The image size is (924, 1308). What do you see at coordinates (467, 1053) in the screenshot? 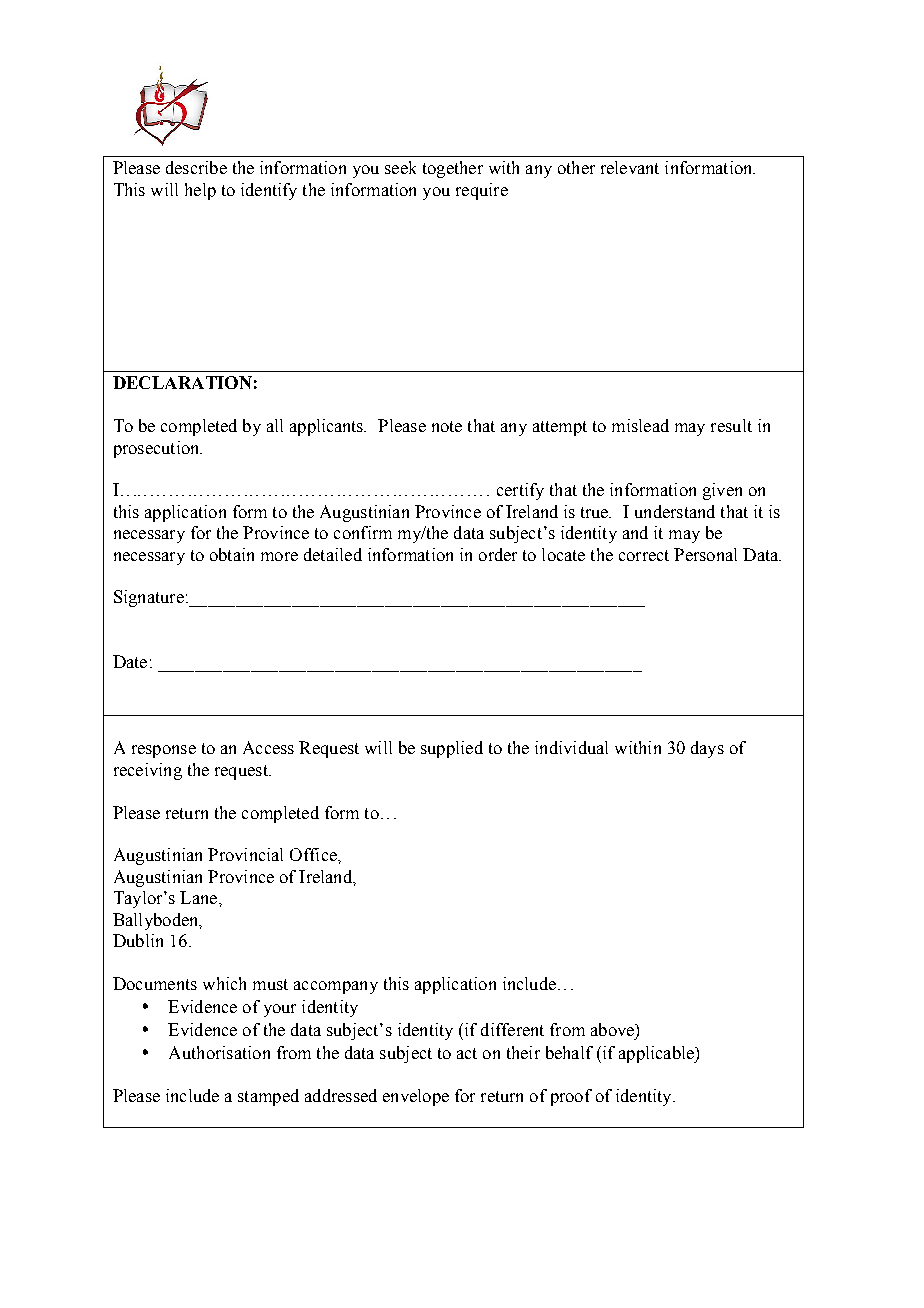
I see `act` at bounding box center [467, 1053].
